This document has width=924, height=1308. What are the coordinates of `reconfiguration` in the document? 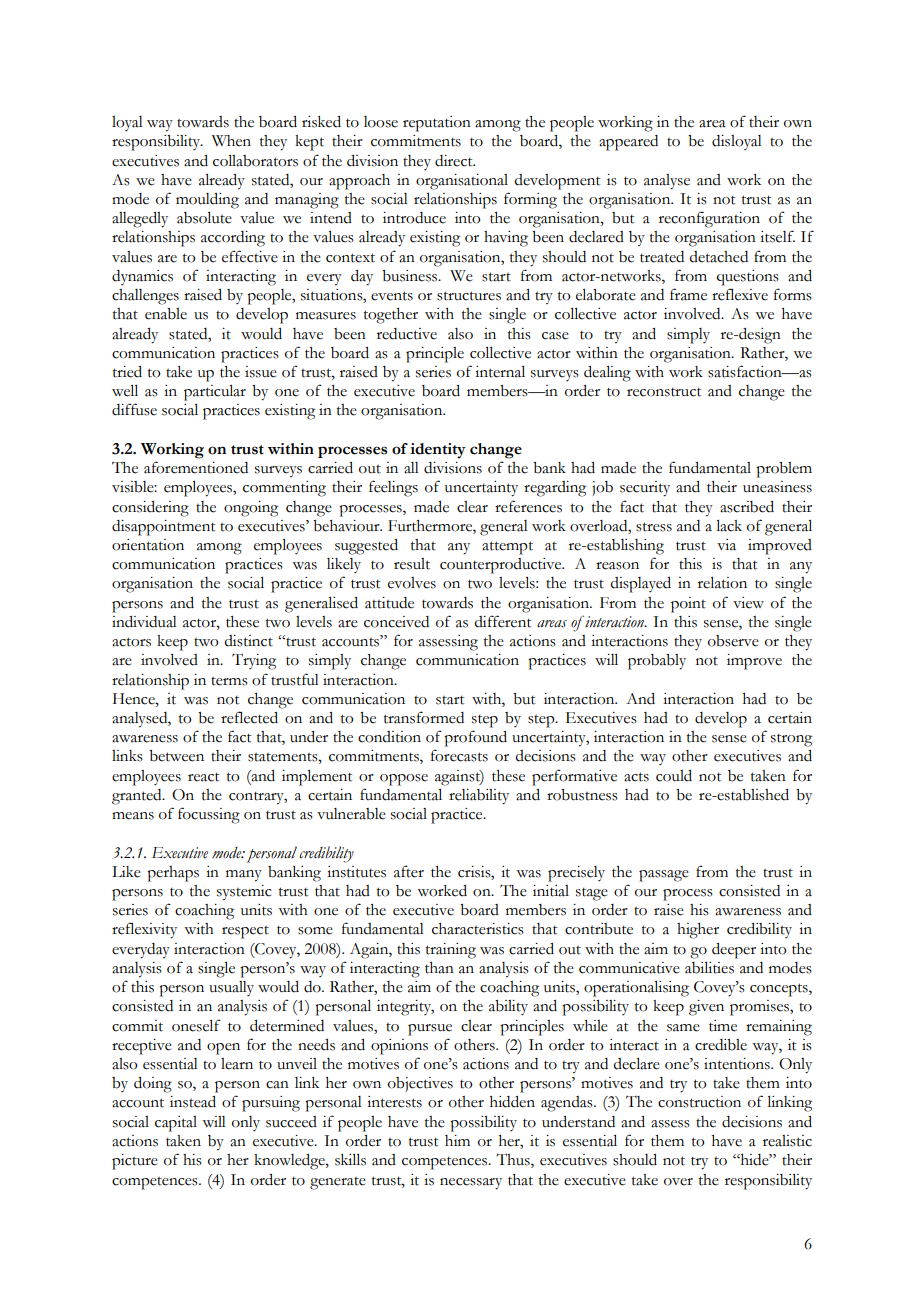 It's located at (709, 219).
